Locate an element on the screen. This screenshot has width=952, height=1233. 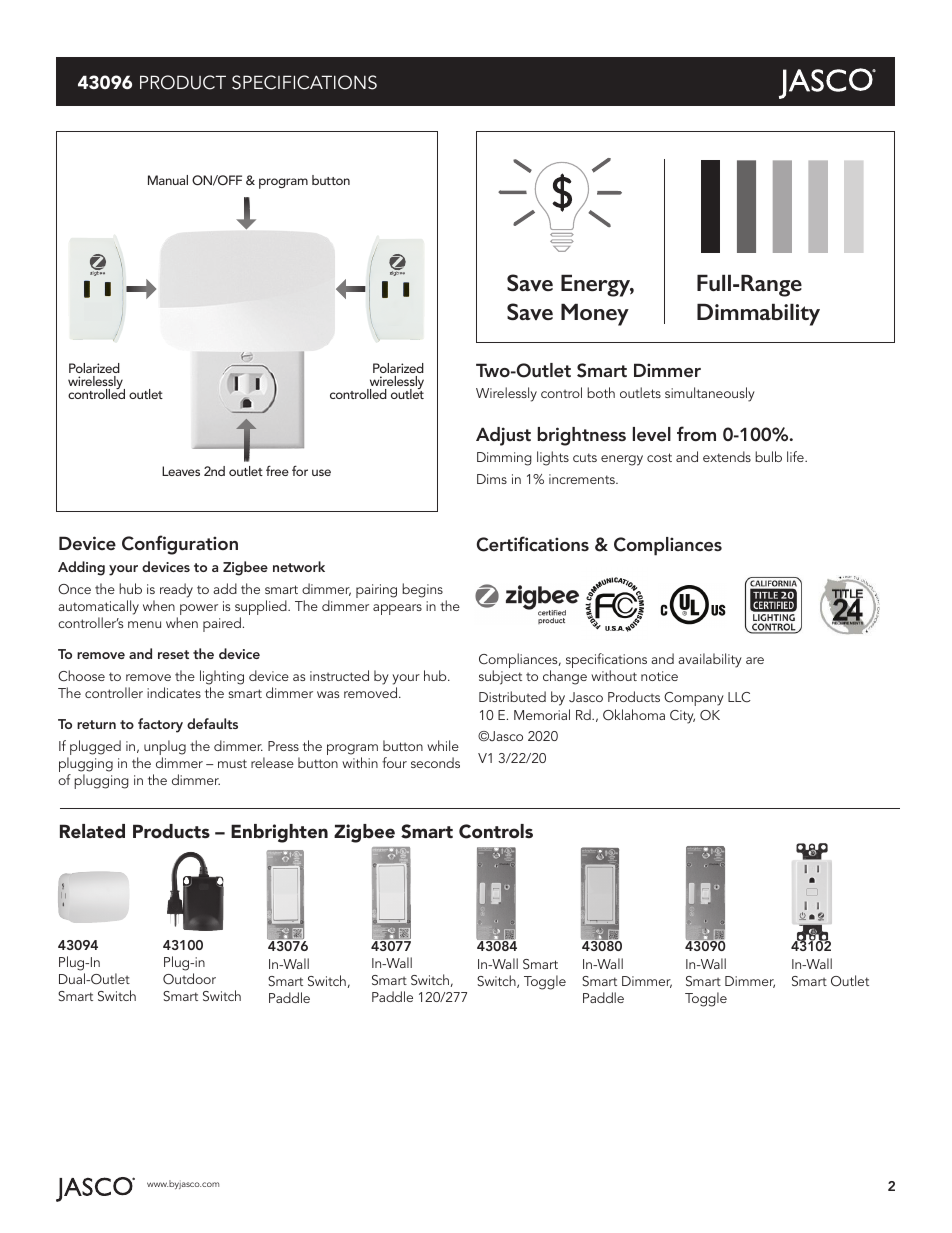
Adjust is located at coordinates (503, 436).
